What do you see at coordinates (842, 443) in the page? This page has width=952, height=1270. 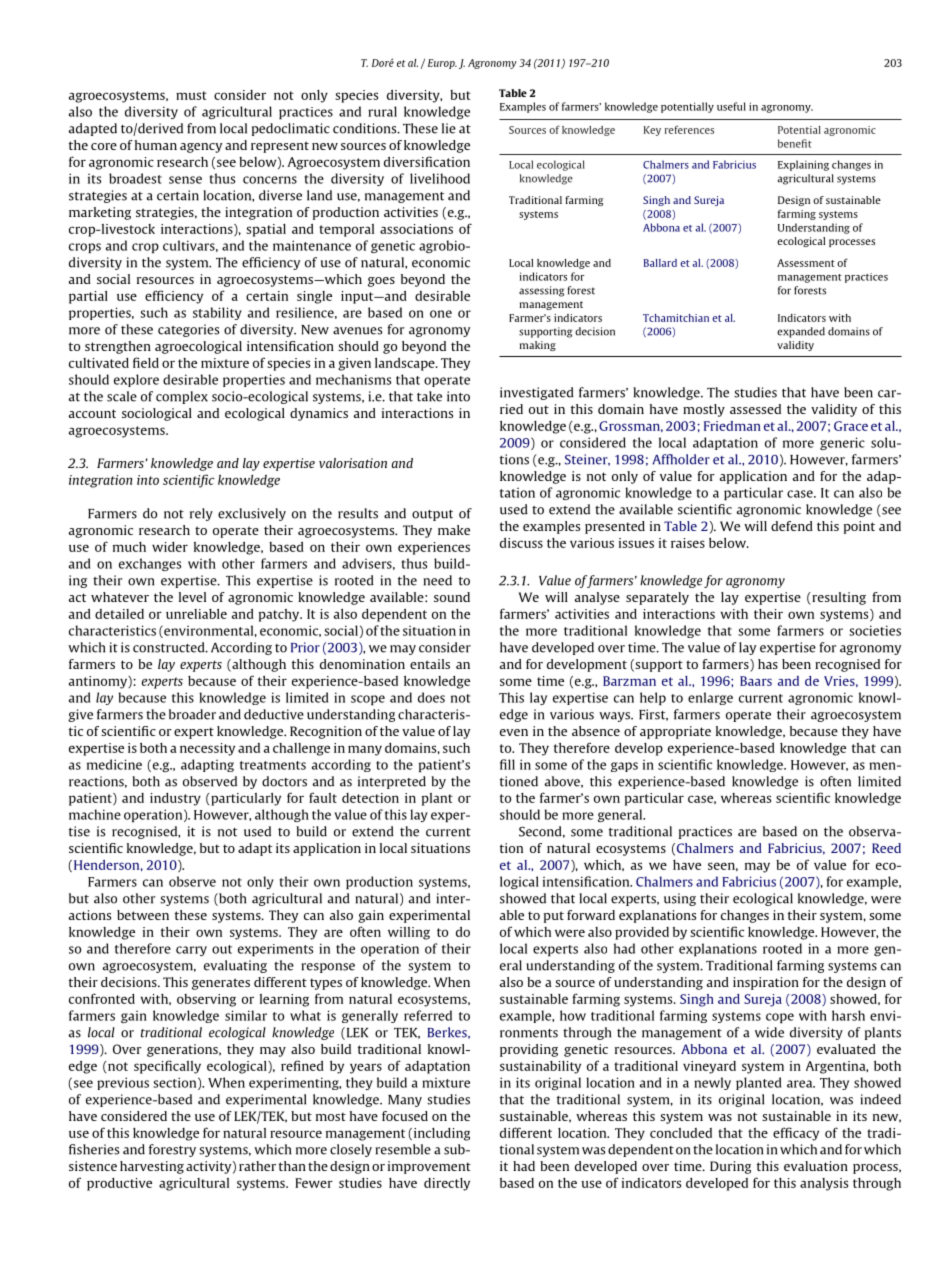 I see `generic` at bounding box center [842, 443].
